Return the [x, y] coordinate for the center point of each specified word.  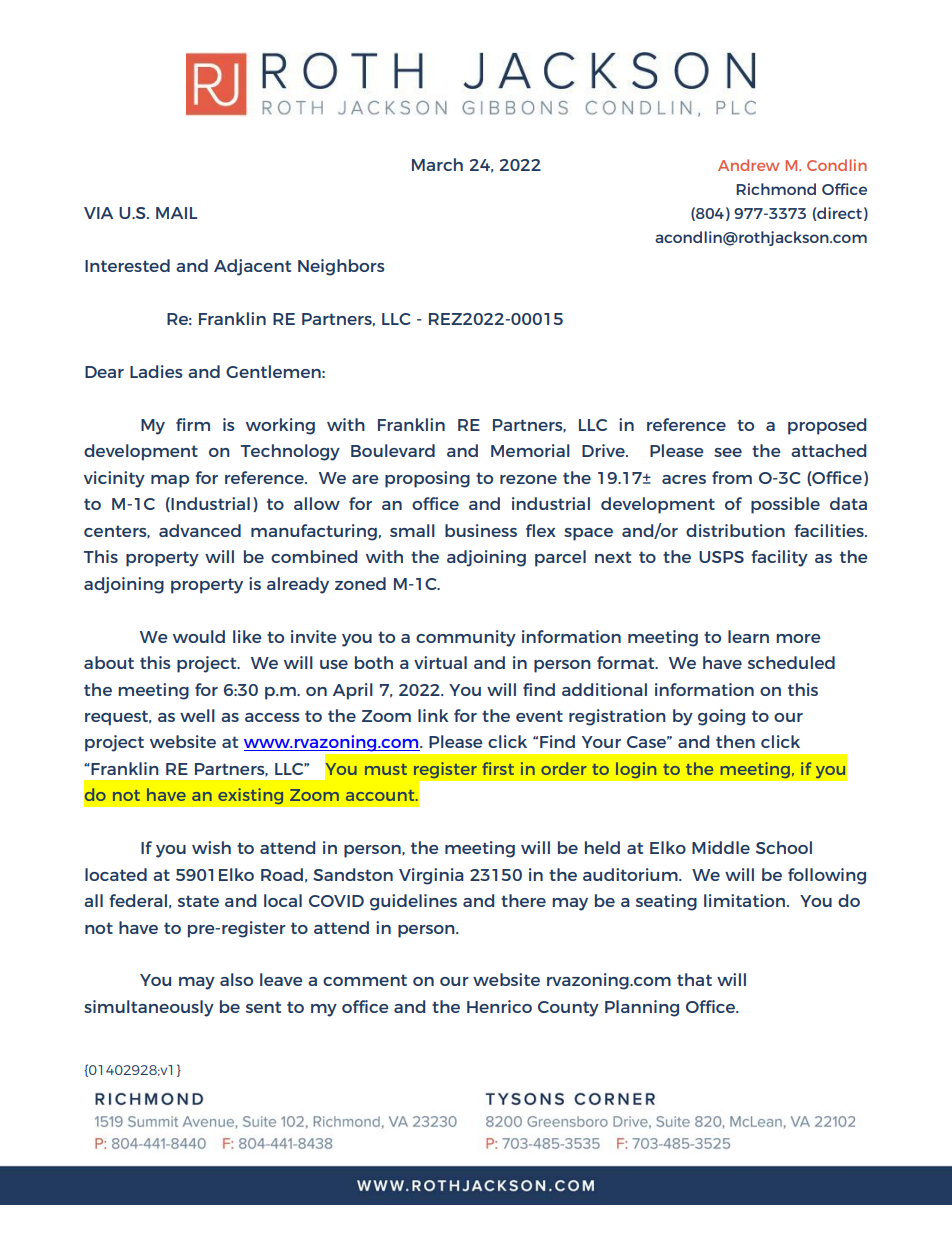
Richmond [776, 189]
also [236, 979]
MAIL [176, 213]
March [437, 164]
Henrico [499, 1006]
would [199, 636]
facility [779, 558]
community [466, 638]
